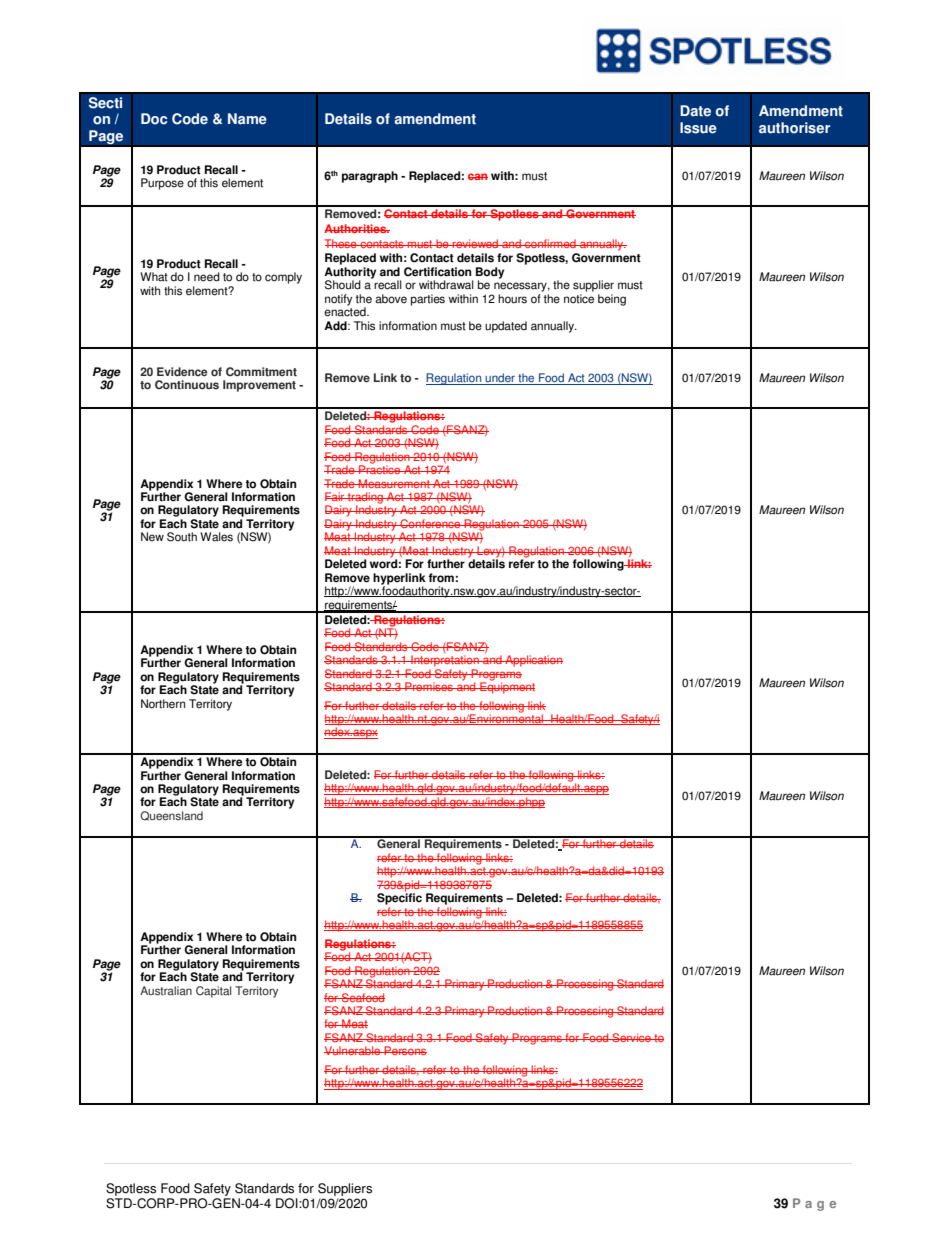 The height and width of the screenshot is (1233, 952). I want to click on Name, so click(247, 119).
